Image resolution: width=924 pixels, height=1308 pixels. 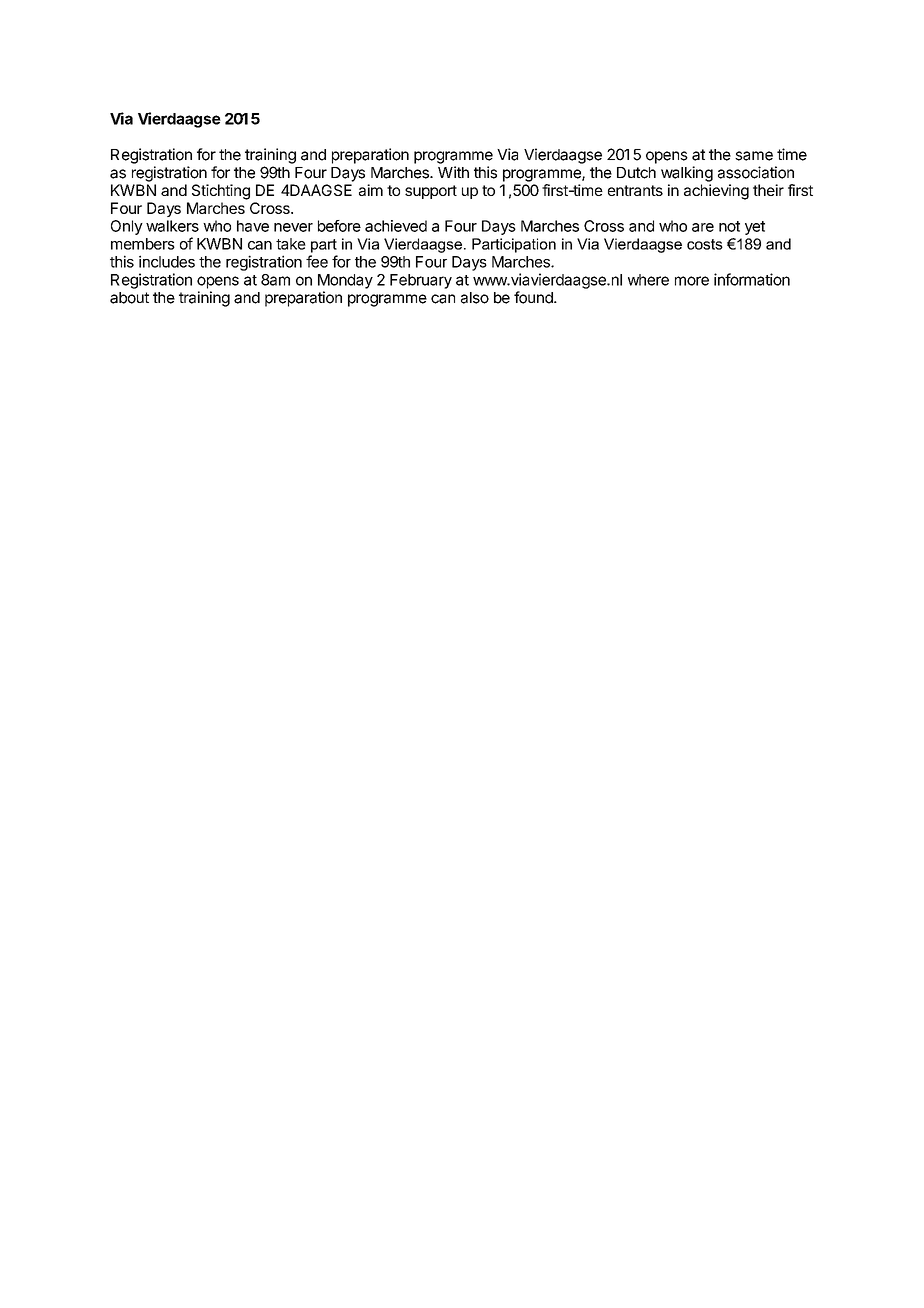 I want to click on aim, so click(x=371, y=190).
